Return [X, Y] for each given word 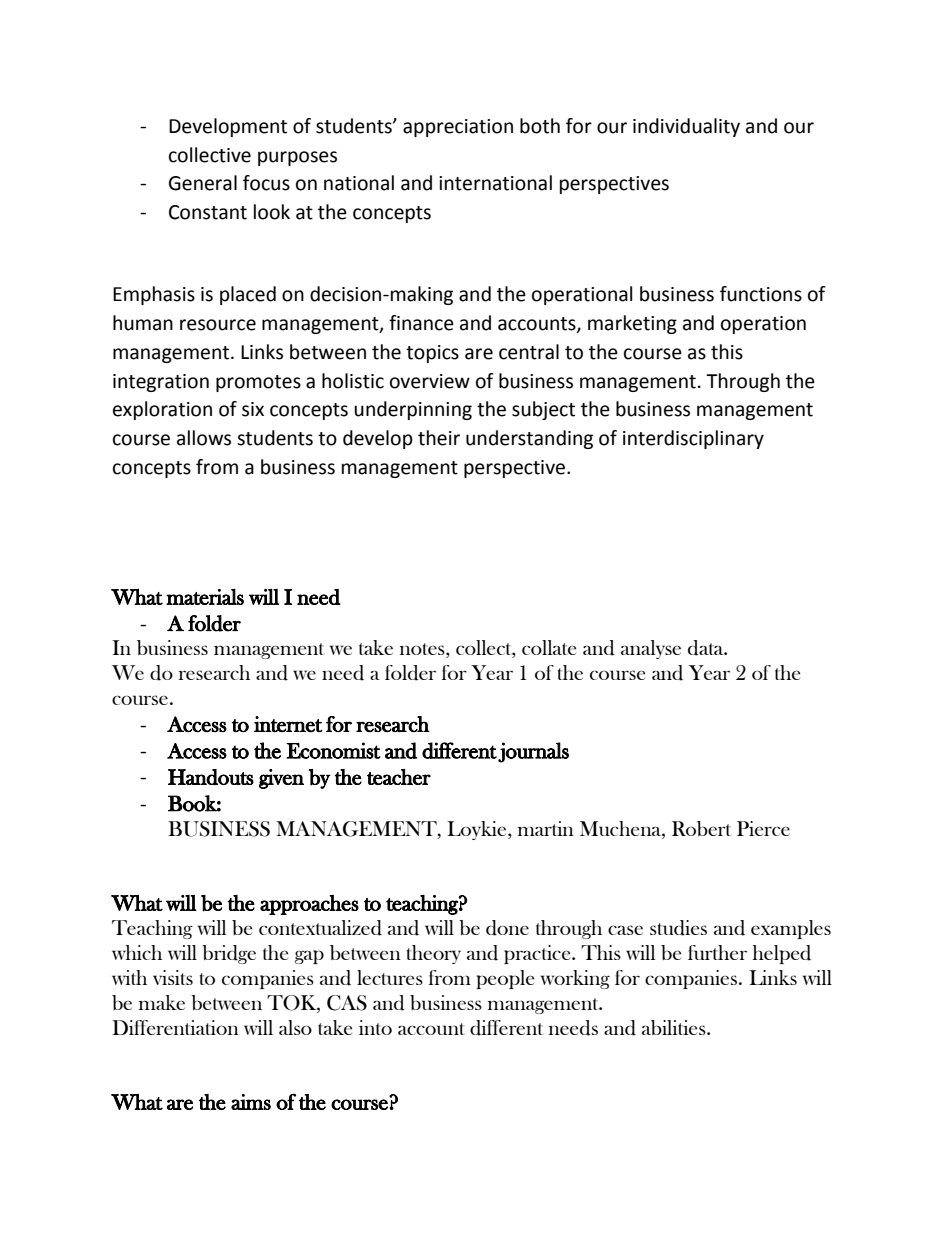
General [203, 183]
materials [205, 597]
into [375, 1027]
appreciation [458, 128]
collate [549, 647]
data [707, 648]
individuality [686, 127]
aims [251, 1102]
